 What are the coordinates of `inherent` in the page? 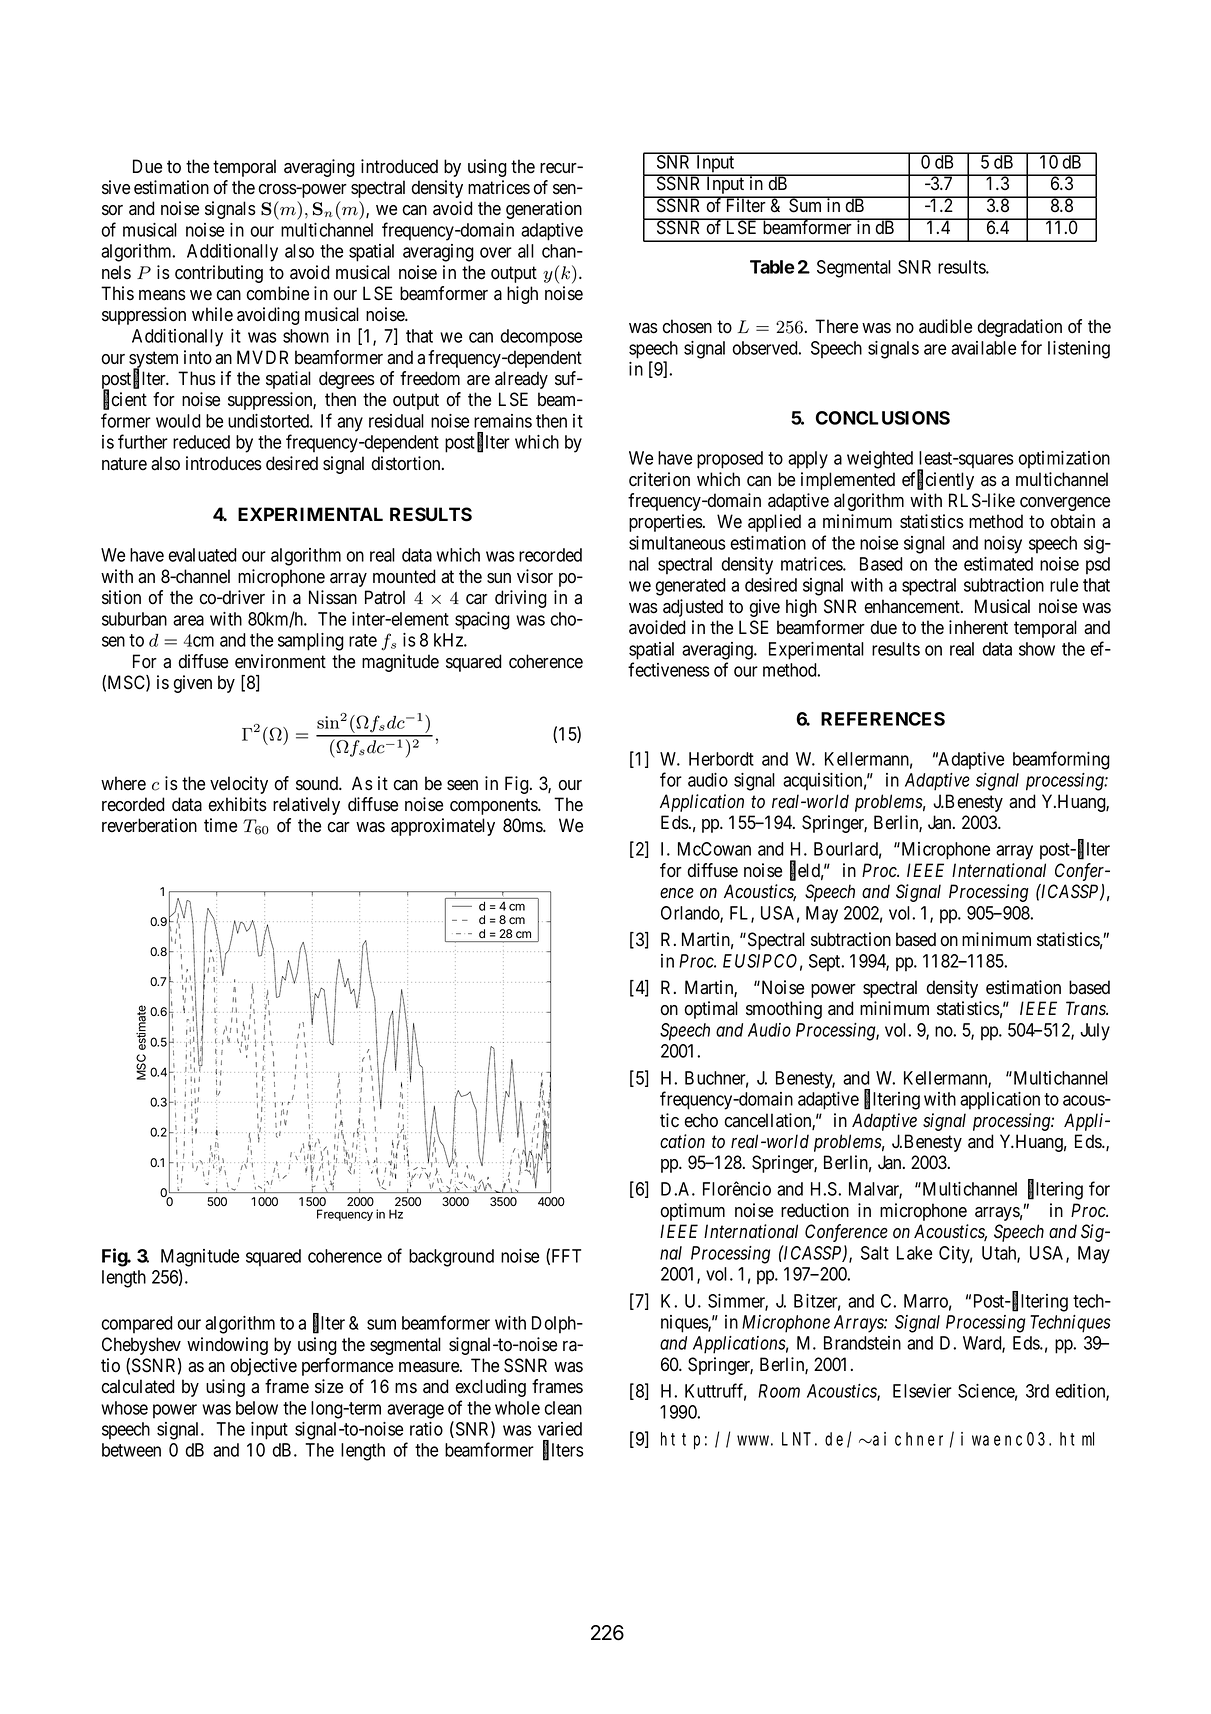 It's located at (978, 627).
